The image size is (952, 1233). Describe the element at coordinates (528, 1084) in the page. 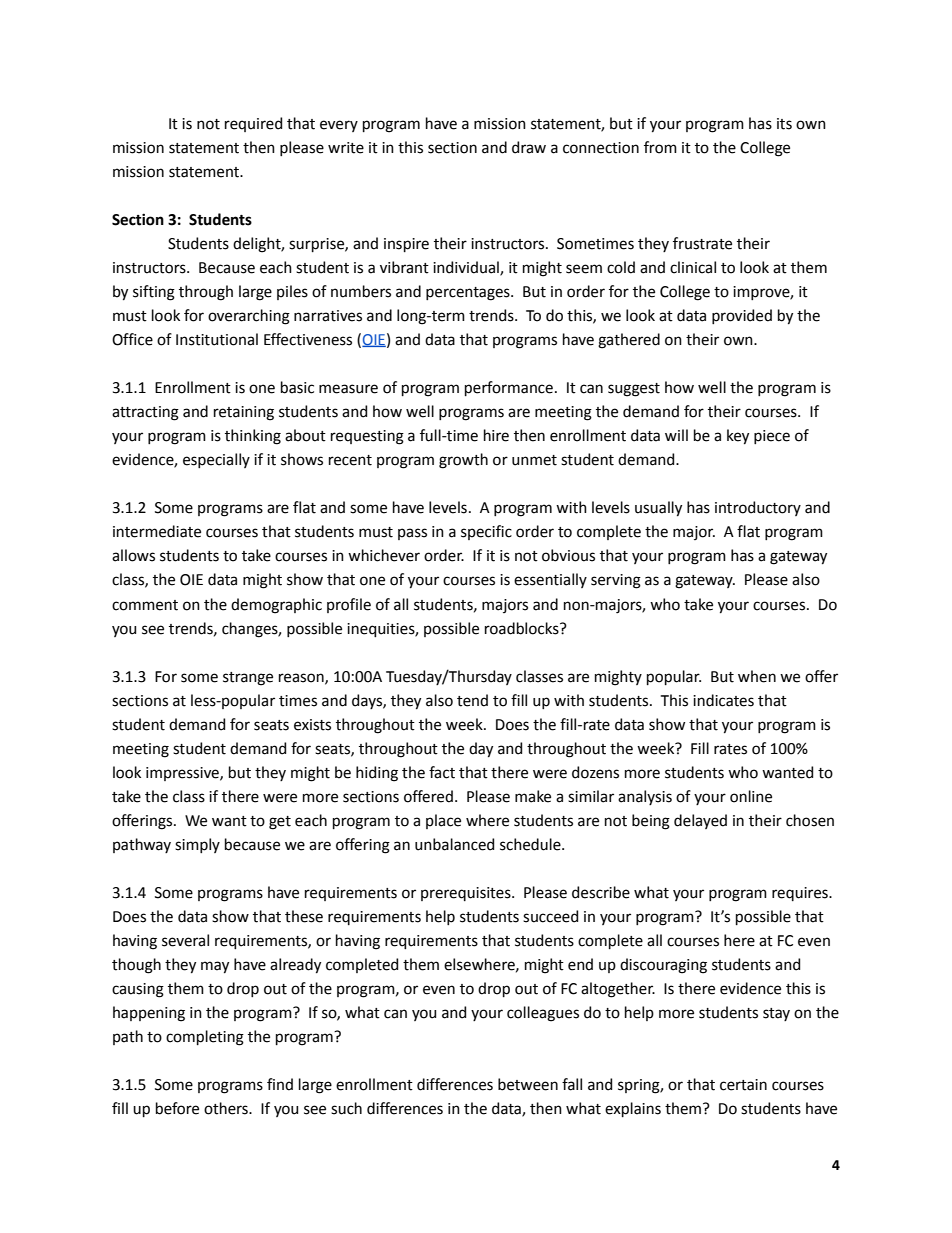

I see `between` at that location.
